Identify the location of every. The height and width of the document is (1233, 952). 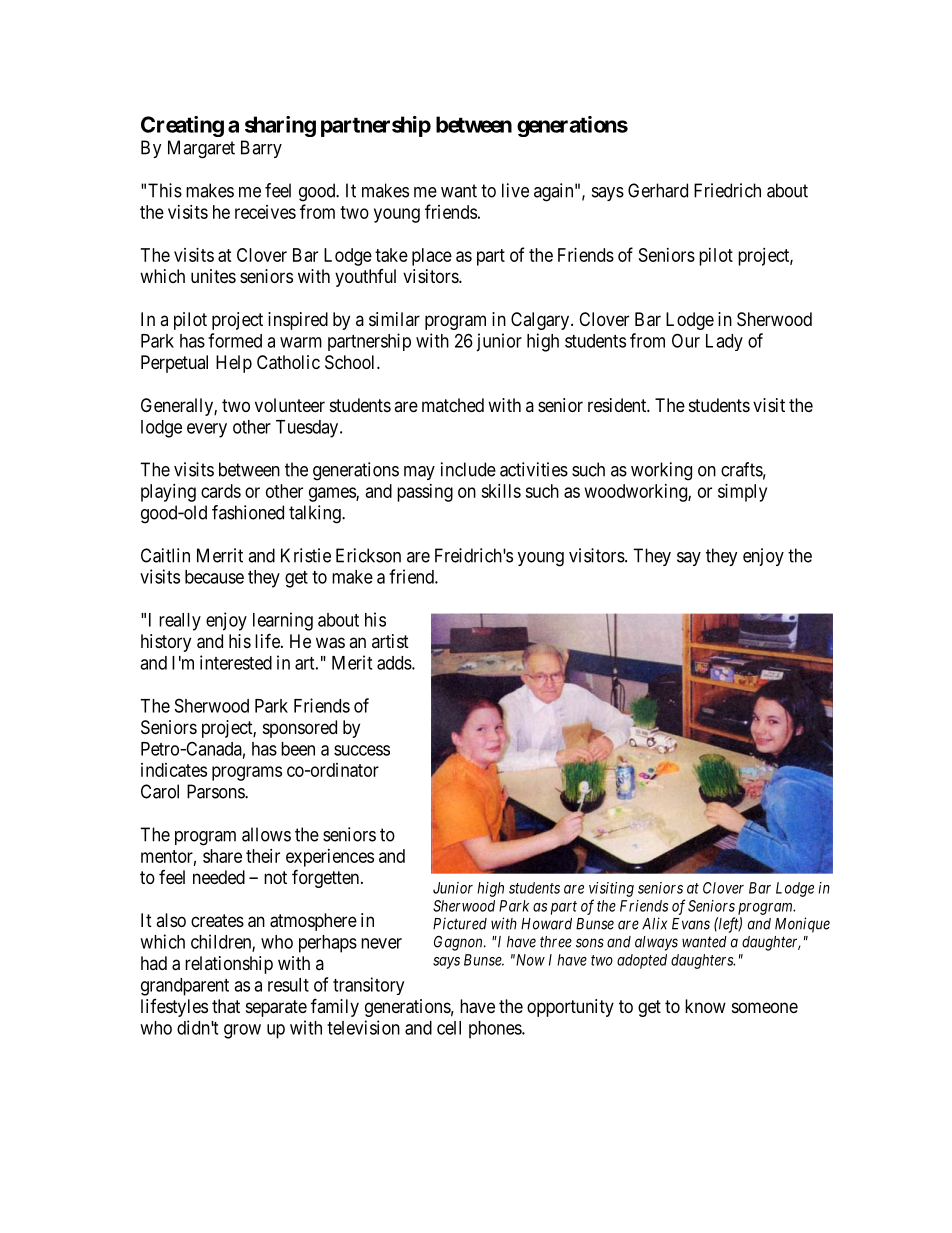
(207, 430).
